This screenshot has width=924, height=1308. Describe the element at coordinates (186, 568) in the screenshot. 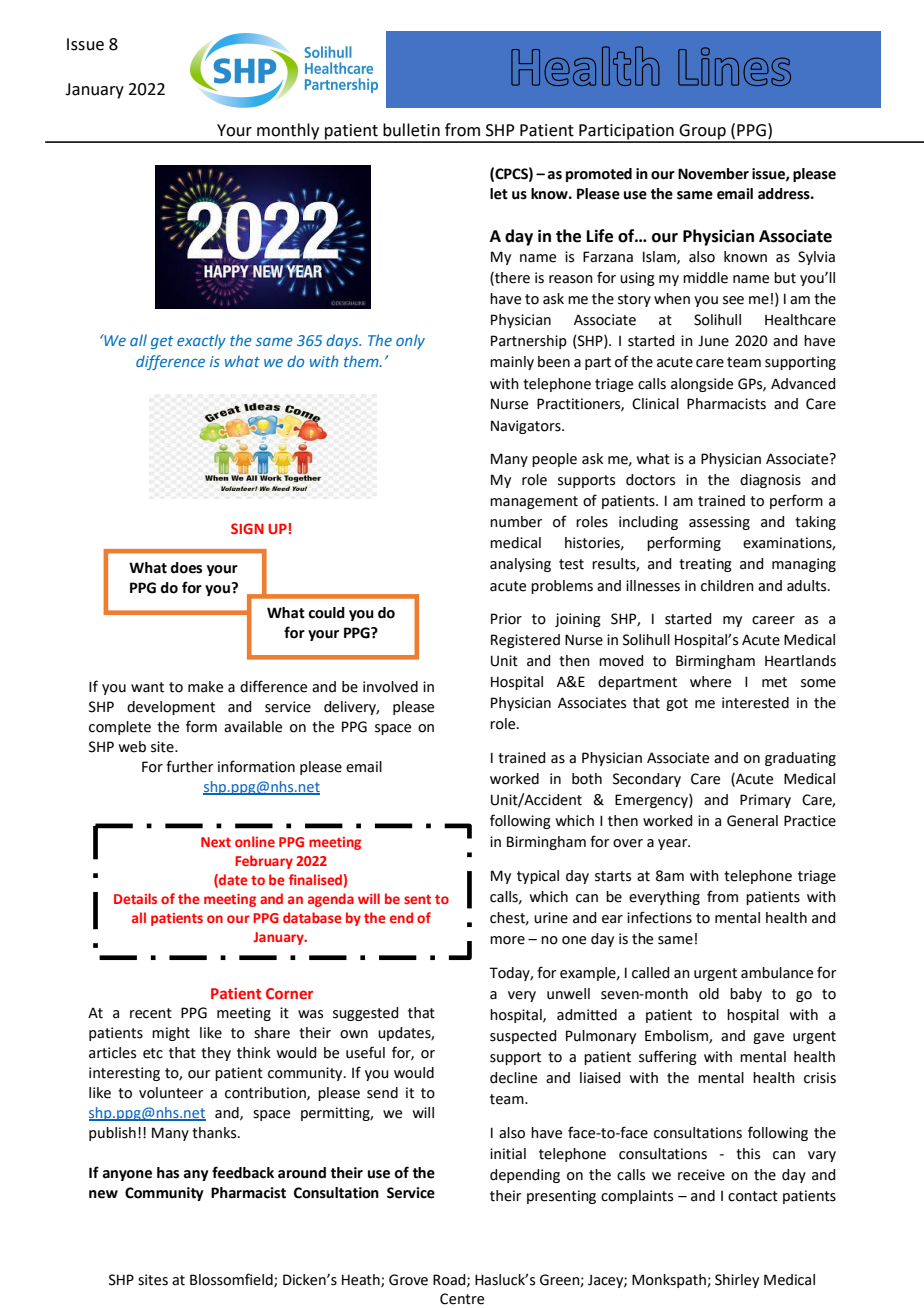

I see `does` at that location.
